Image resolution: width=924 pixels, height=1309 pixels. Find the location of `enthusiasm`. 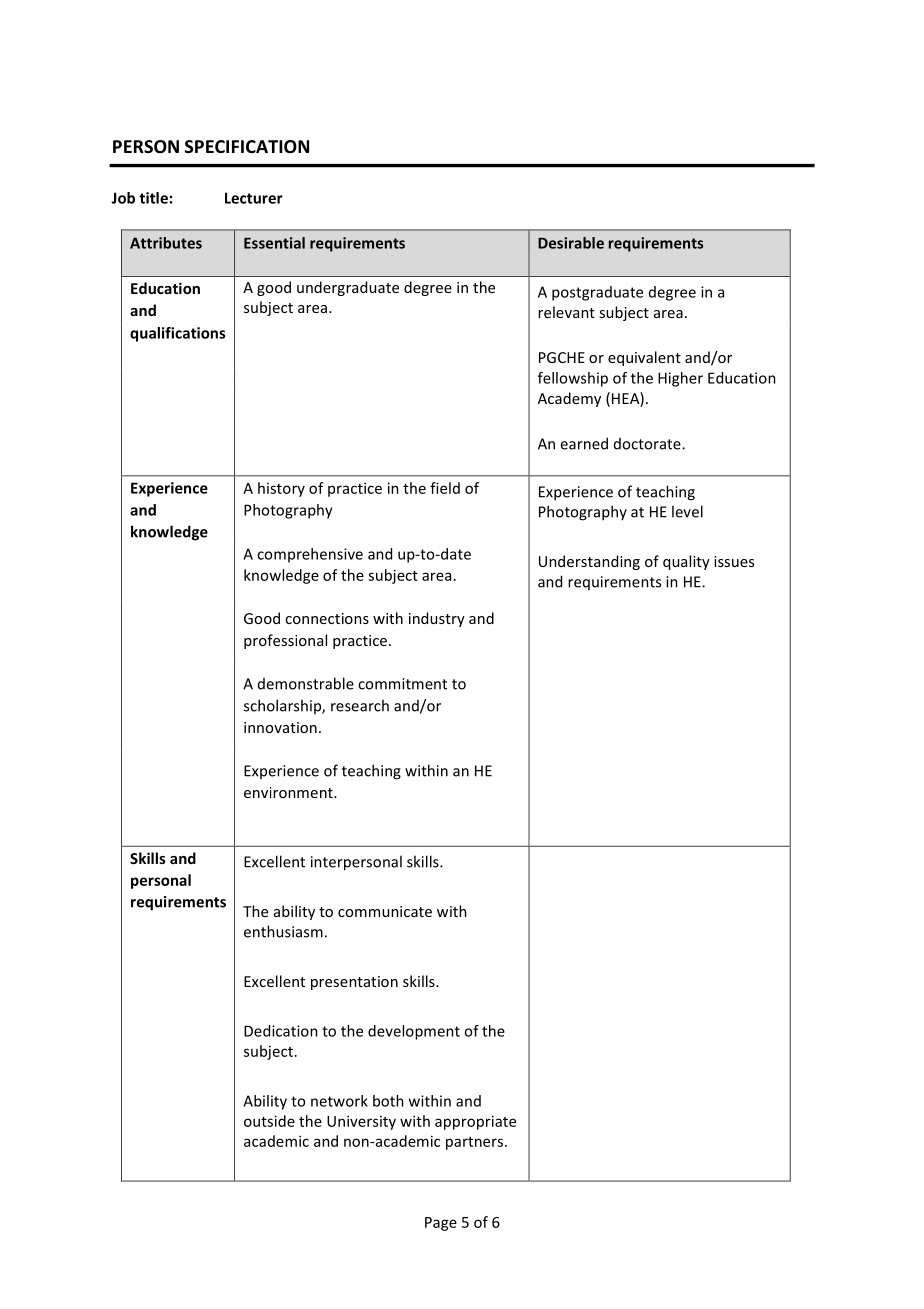

enthusiasm is located at coordinates (283, 931).
